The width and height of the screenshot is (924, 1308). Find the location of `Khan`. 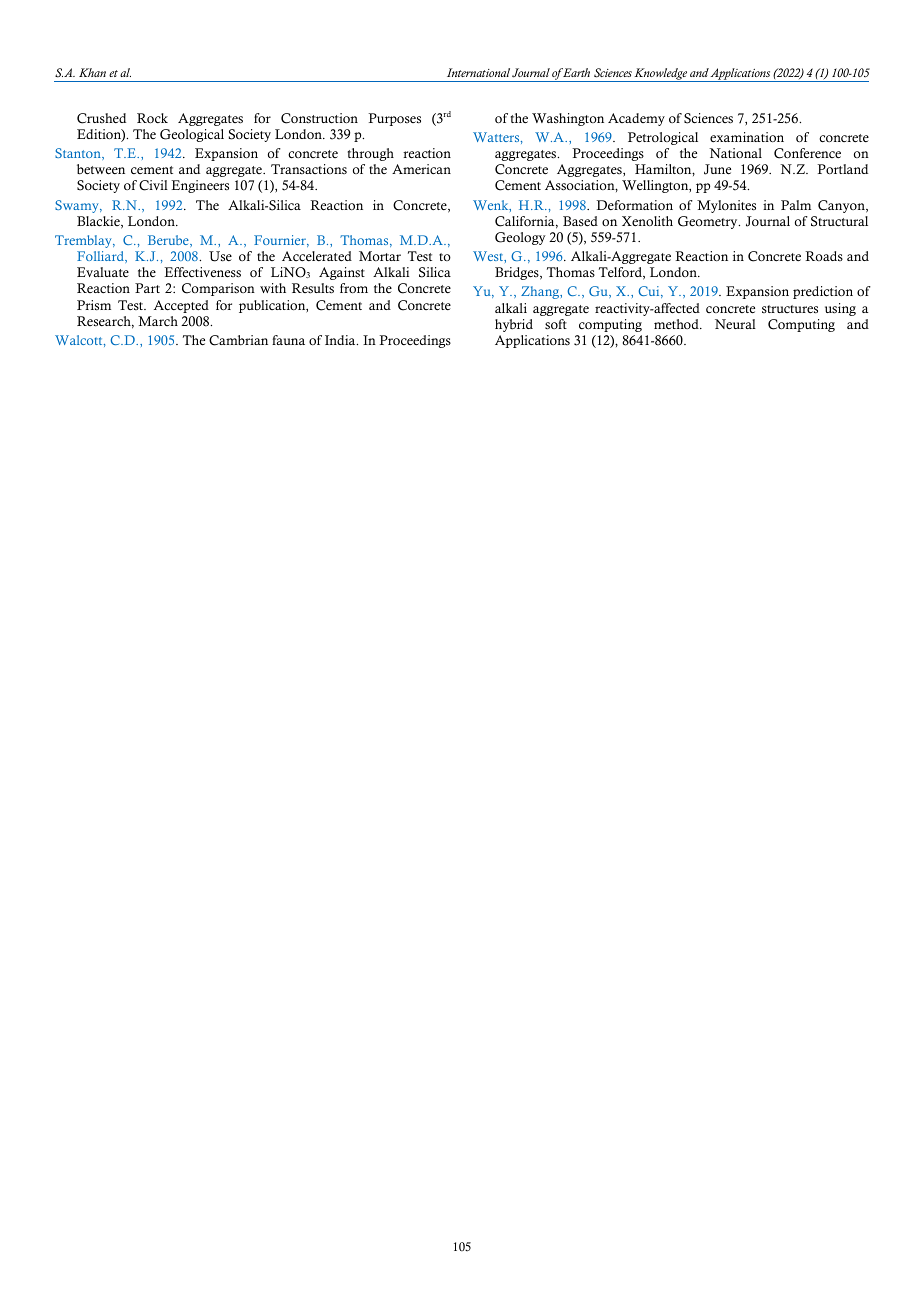

Khan is located at coordinates (92, 72).
